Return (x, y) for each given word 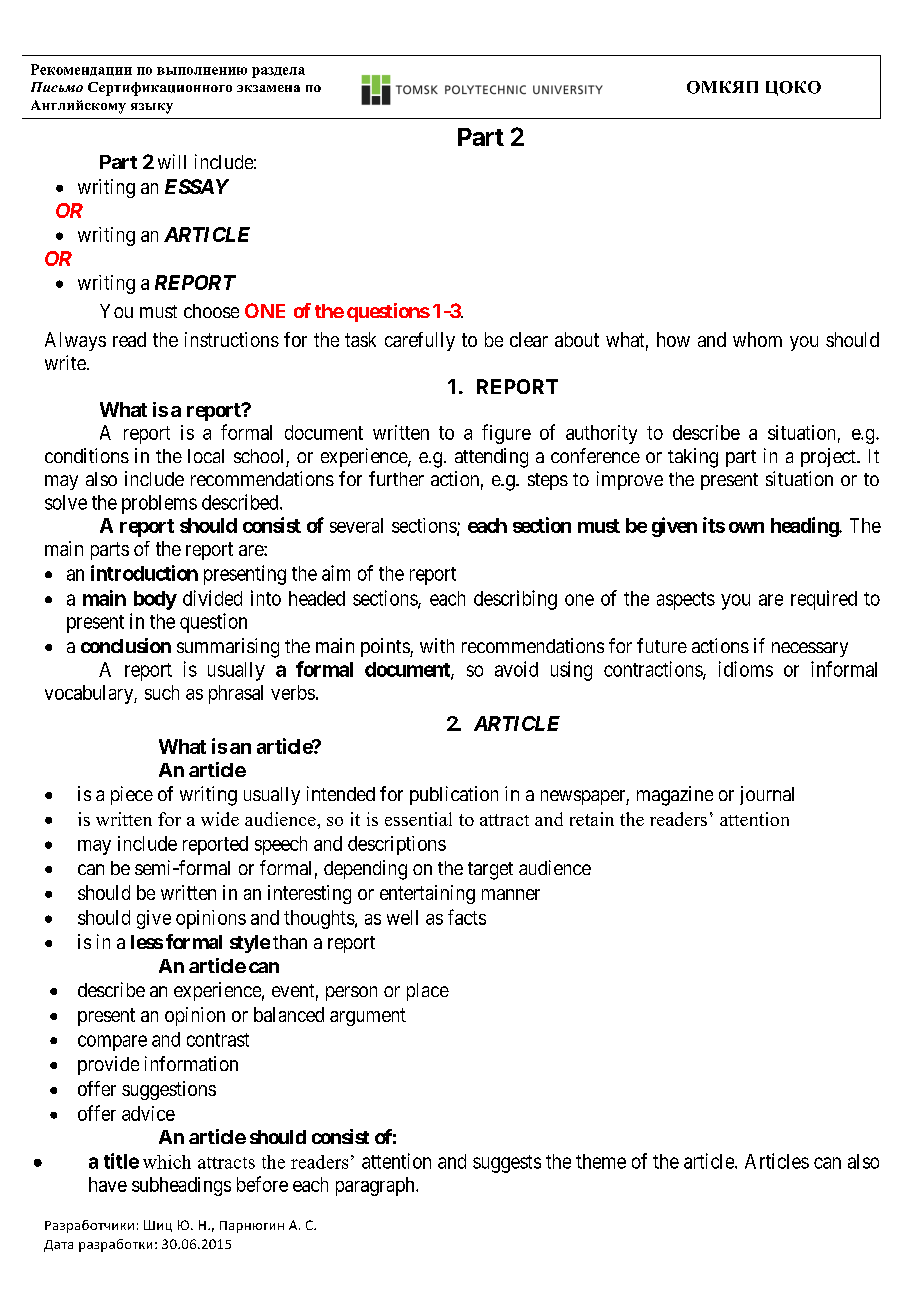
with (437, 645)
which (167, 1162)
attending (491, 458)
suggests (507, 1164)
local (206, 456)
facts (467, 917)
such (162, 692)
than (290, 942)
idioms (746, 669)
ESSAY (197, 186)
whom (757, 339)
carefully (420, 341)
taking (693, 458)
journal (767, 795)
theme (601, 1161)
